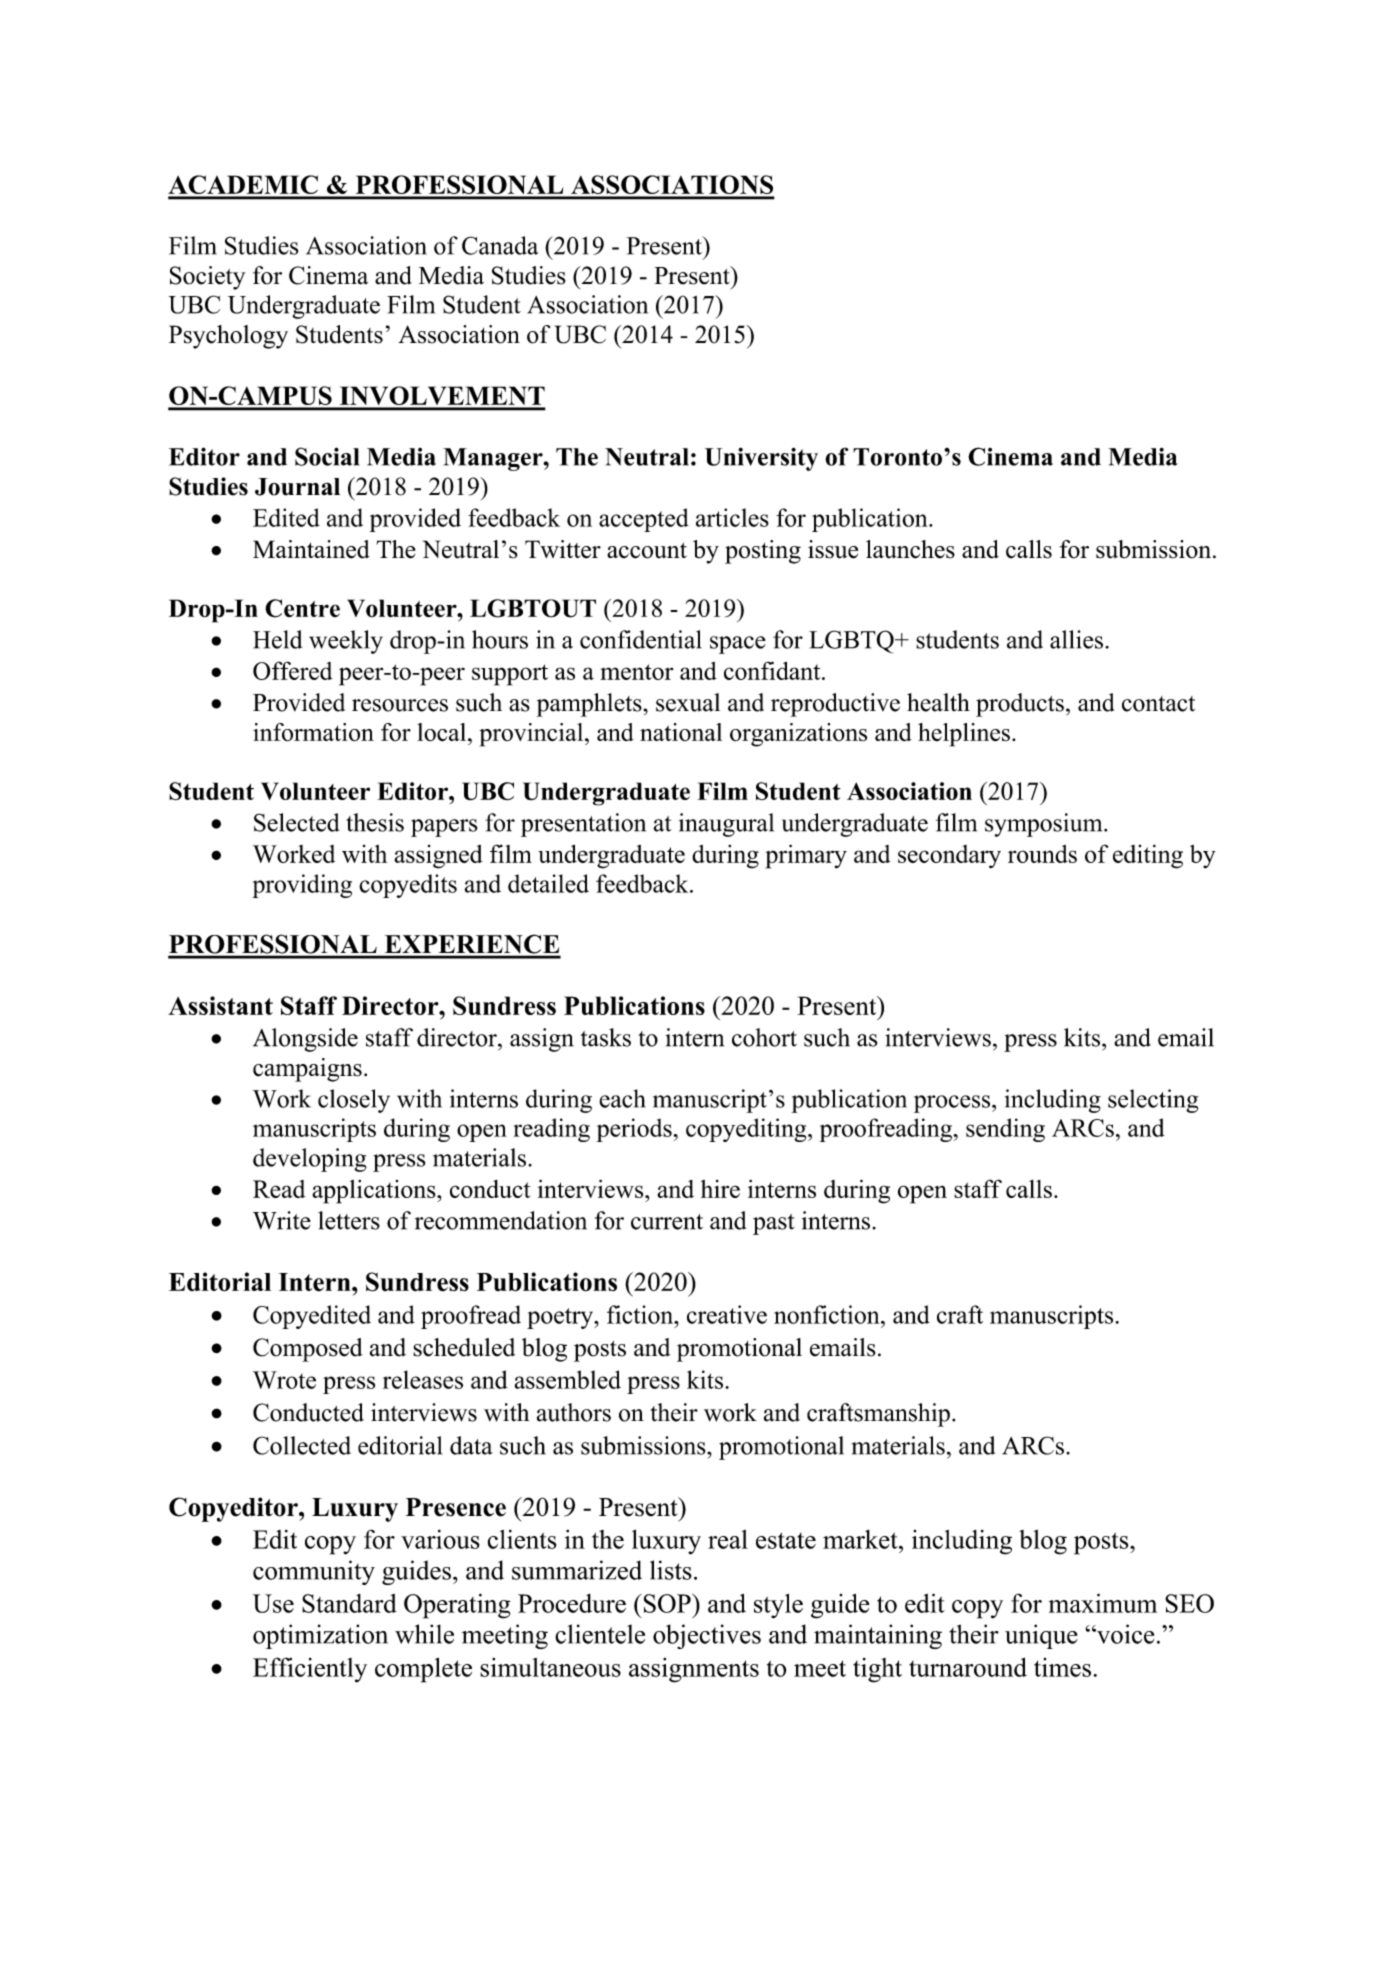  What do you see at coordinates (320, 1636) in the screenshot?
I see `optimization` at bounding box center [320, 1636].
